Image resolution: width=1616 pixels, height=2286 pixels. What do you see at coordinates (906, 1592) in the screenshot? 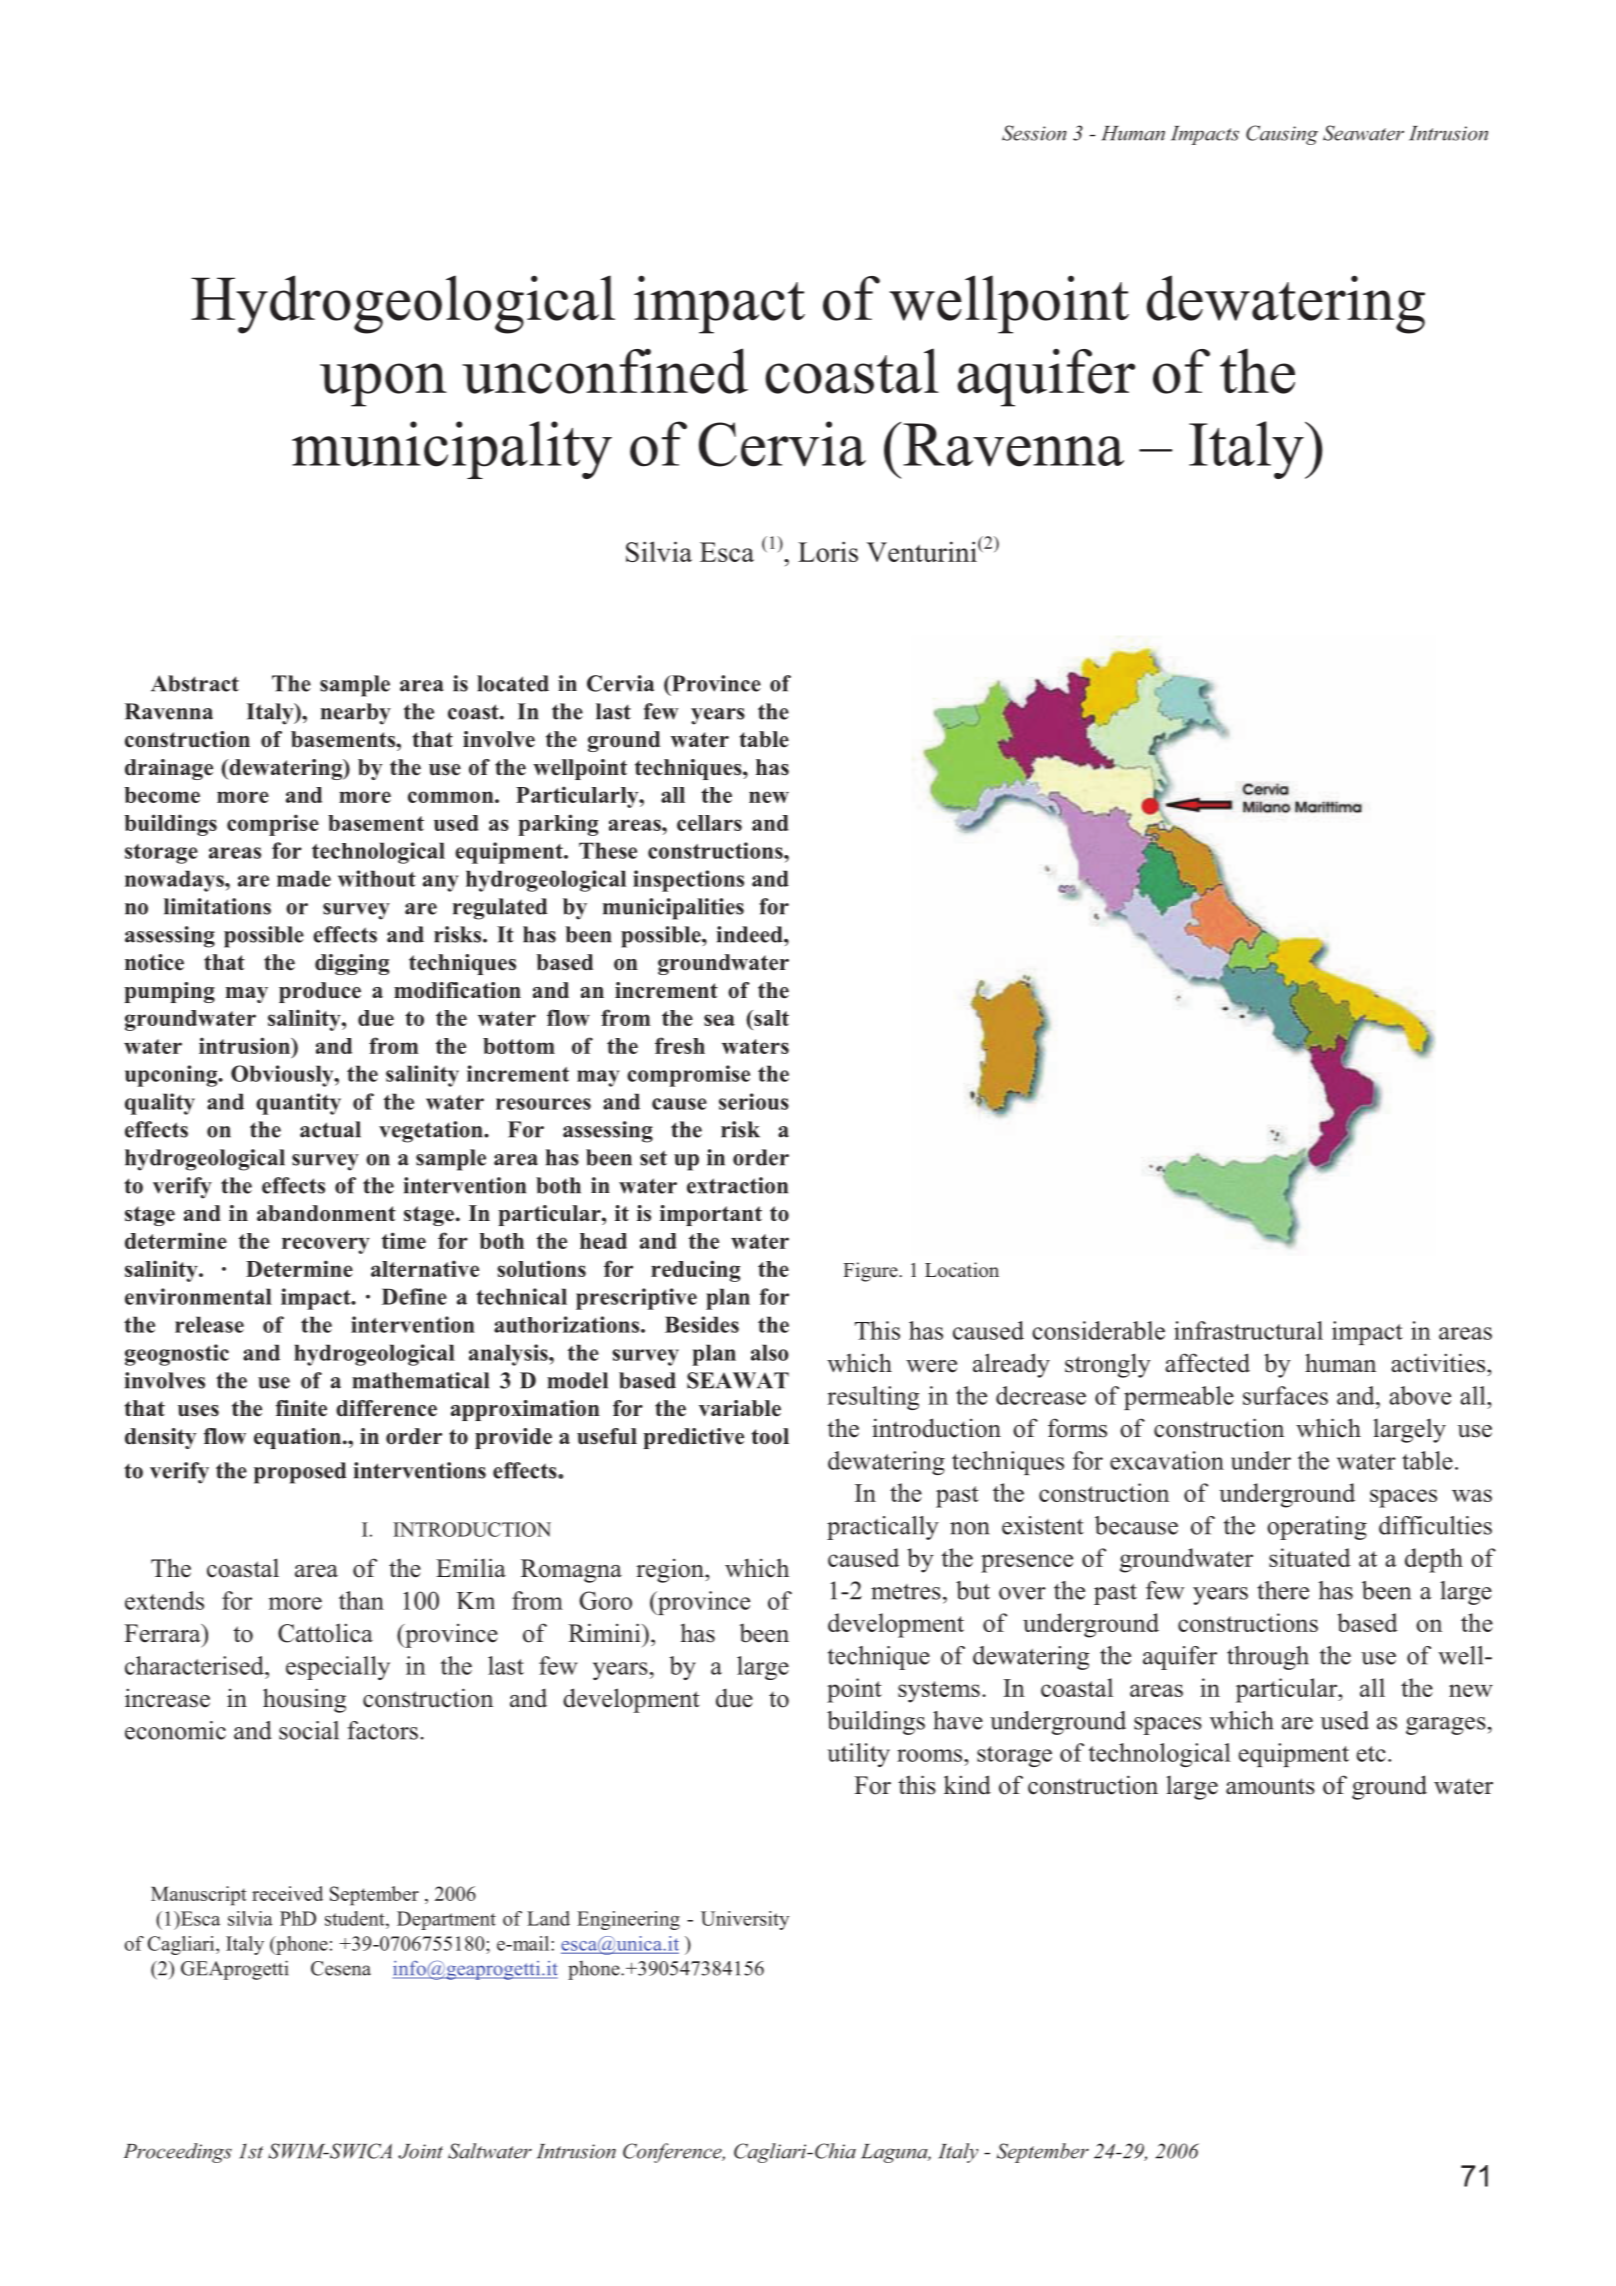
I see `metres` at bounding box center [906, 1592].
